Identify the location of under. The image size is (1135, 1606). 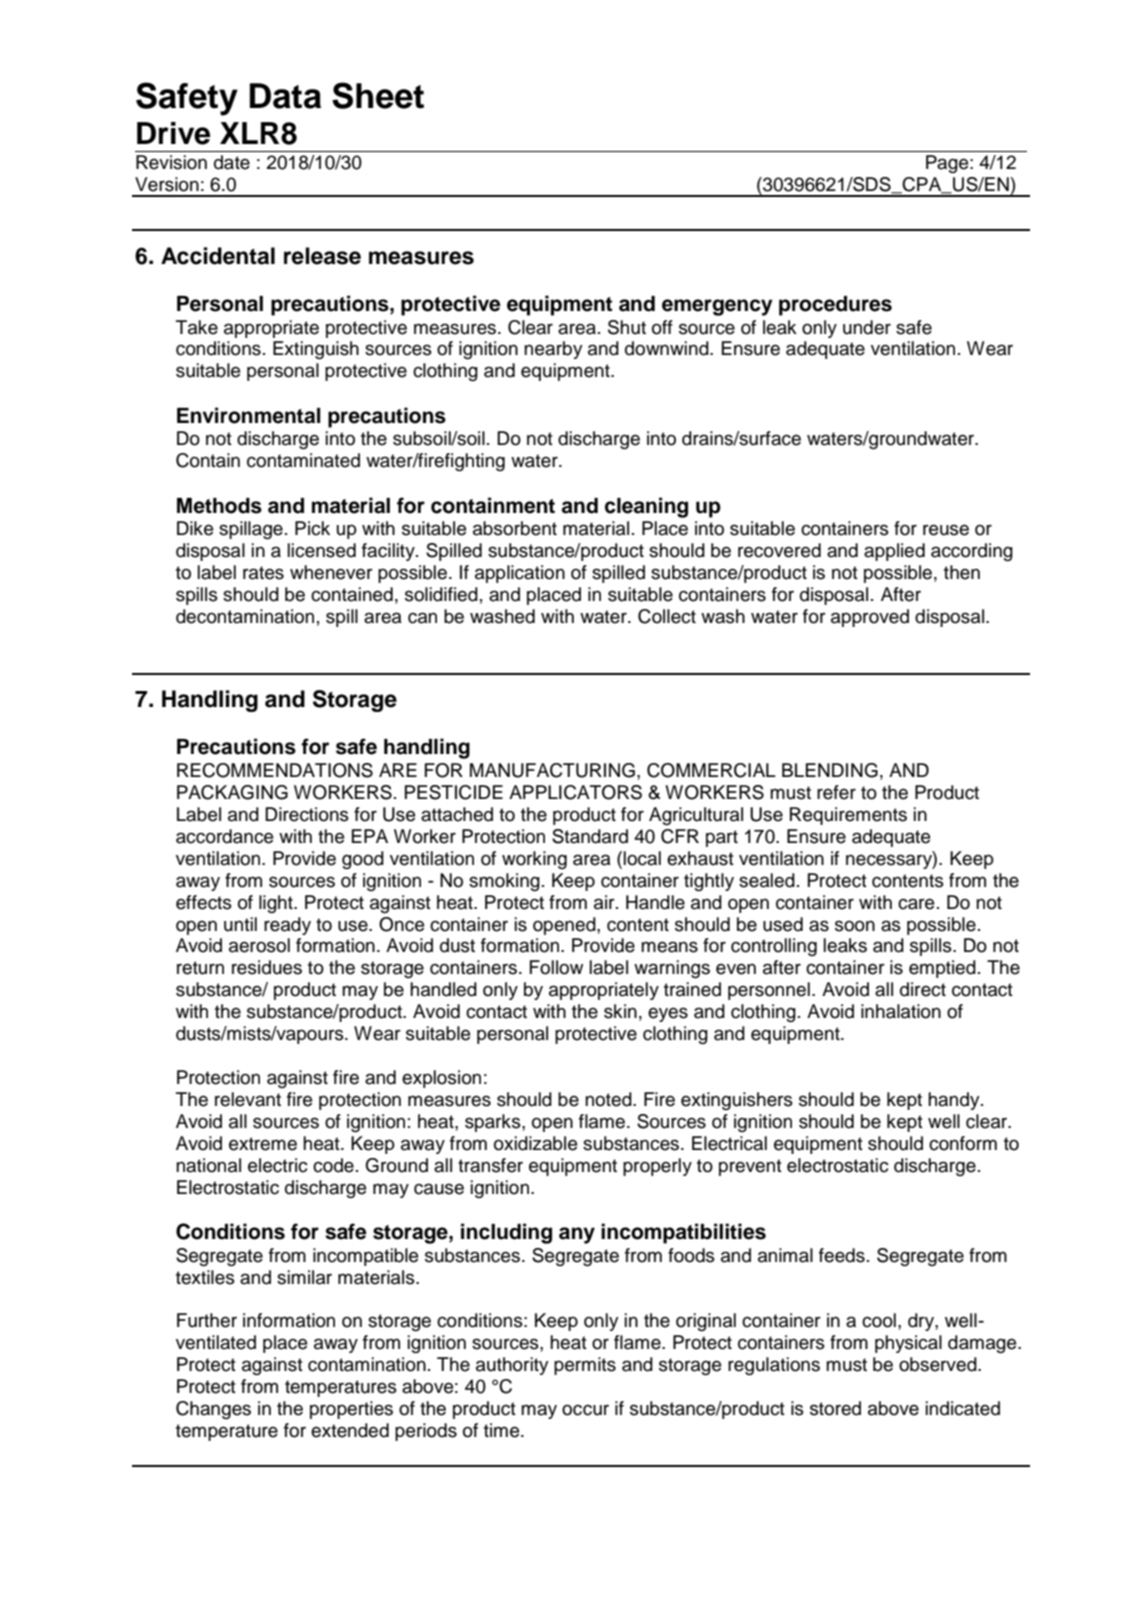
(867, 327).
